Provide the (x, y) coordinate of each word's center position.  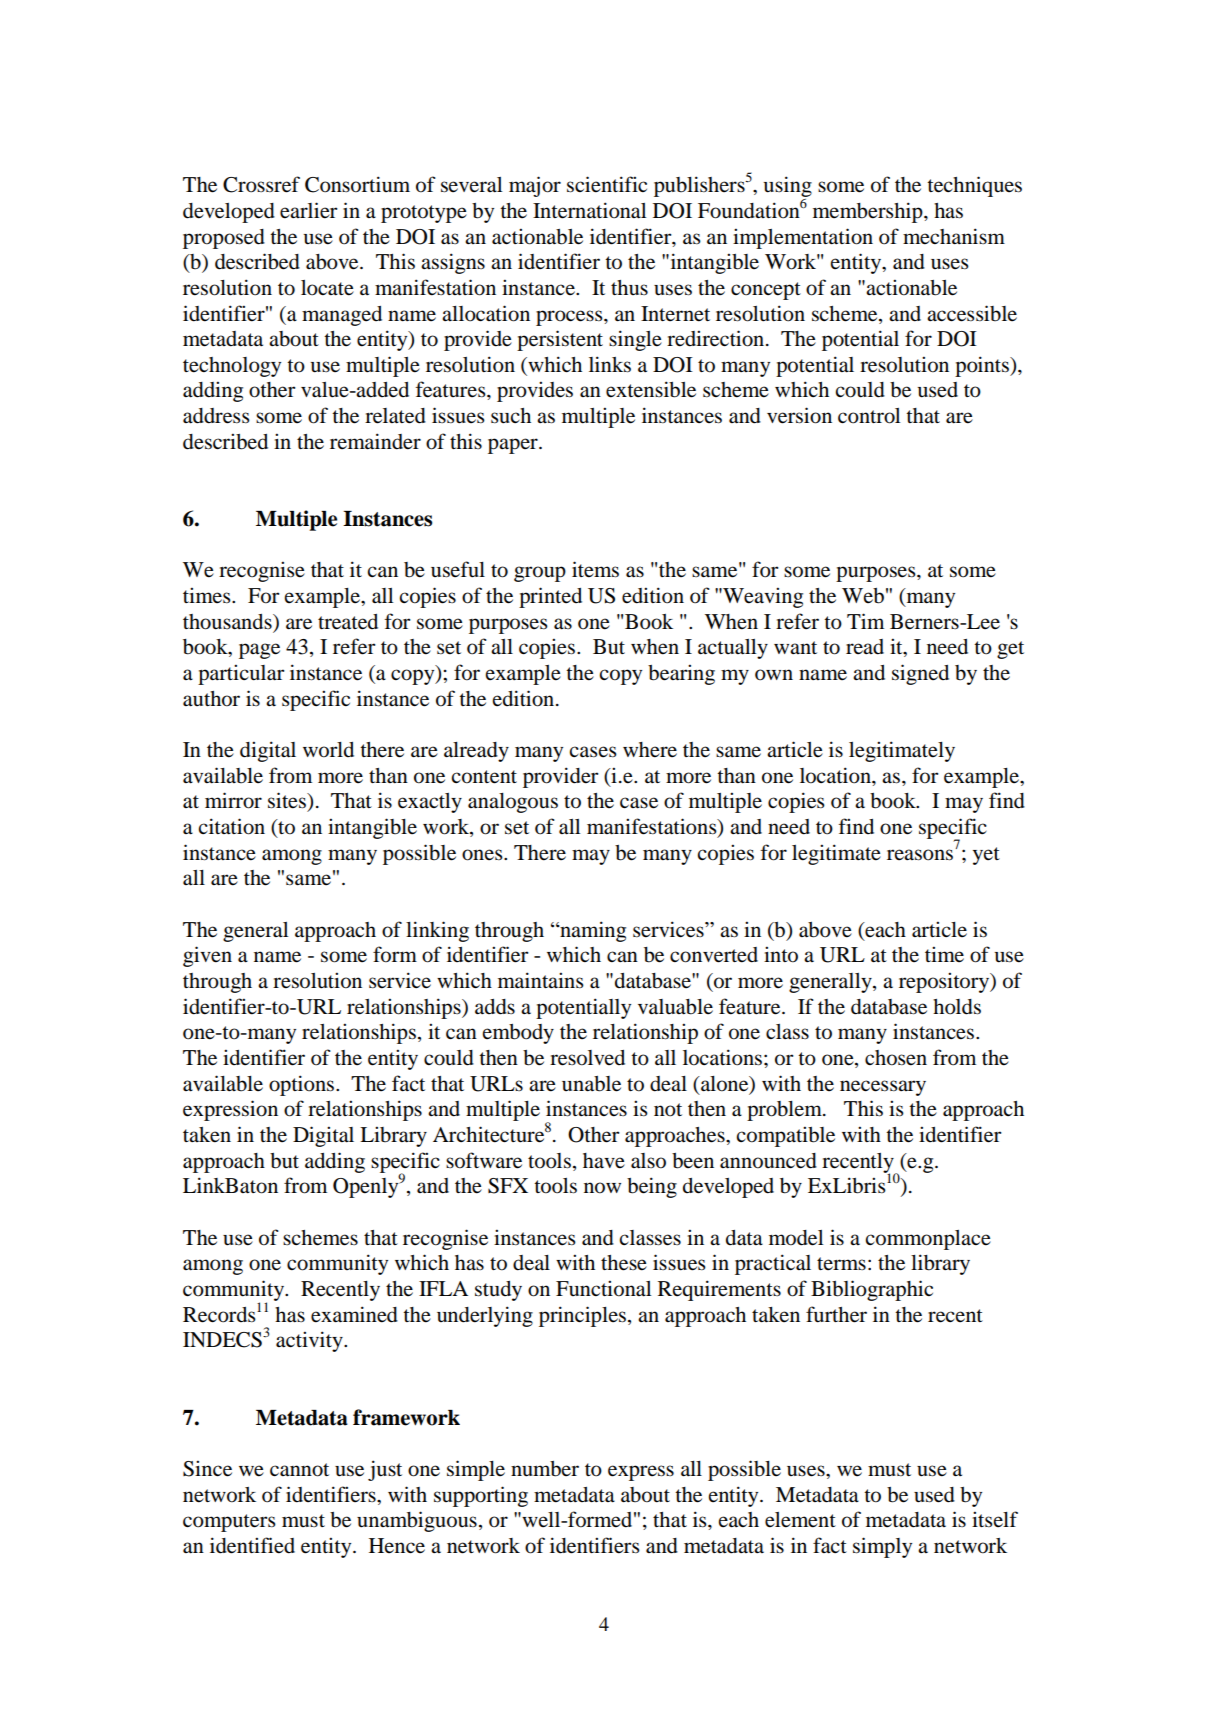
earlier (309, 210)
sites (288, 800)
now (602, 1188)
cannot (299, 1470)
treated (348, 622)
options (303, 1085)
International (589, 210)
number (545, 1469)
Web (863, 596)
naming (592, 931)
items (595, 569)
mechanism (954, 236)
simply (882, 1547)
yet (986, 856)
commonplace (928, 1240)
